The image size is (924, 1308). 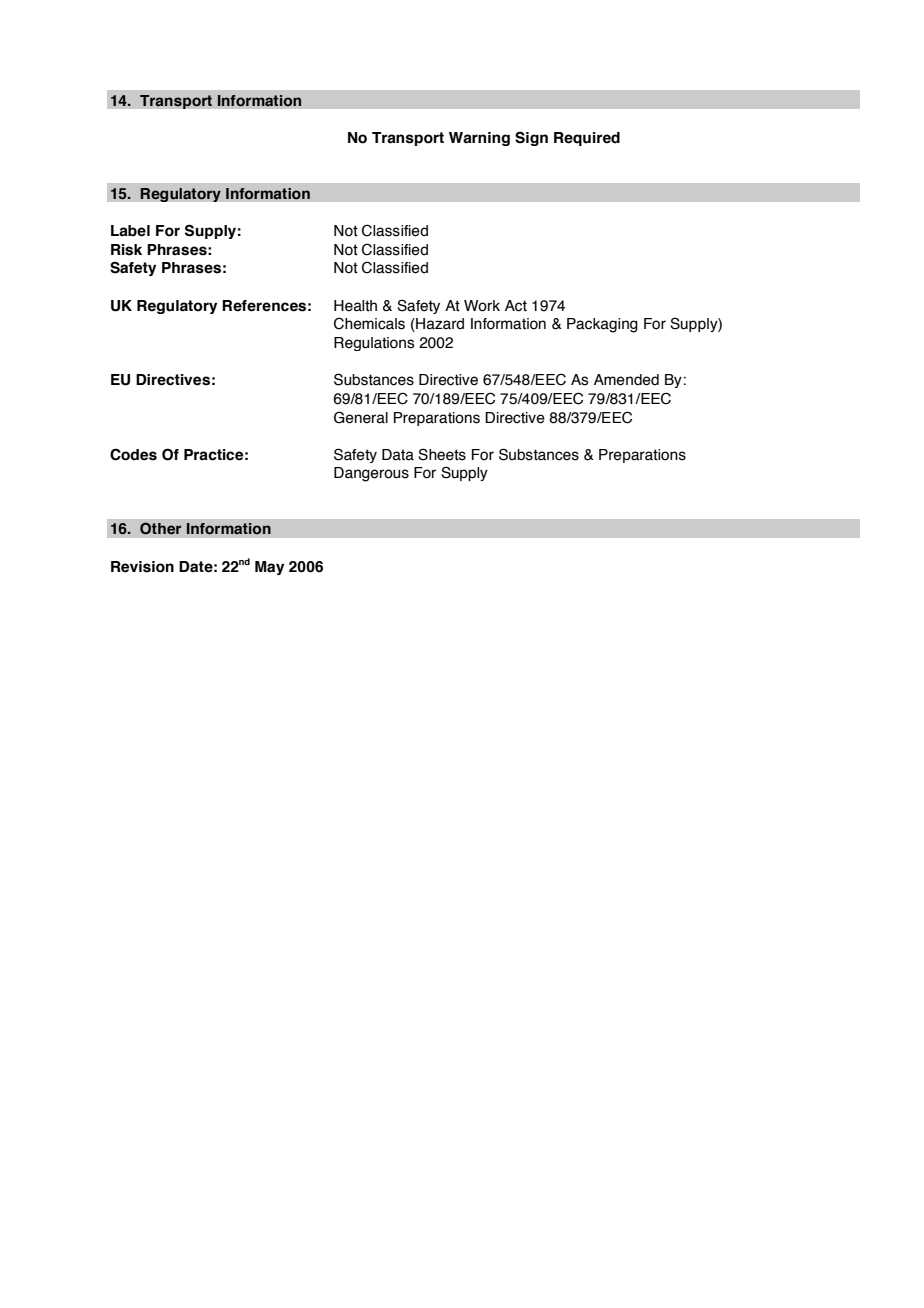 What do you see at coordinates (133, 454) in the screenshot?
I see `Codes` at bounding box center [133, 454].
